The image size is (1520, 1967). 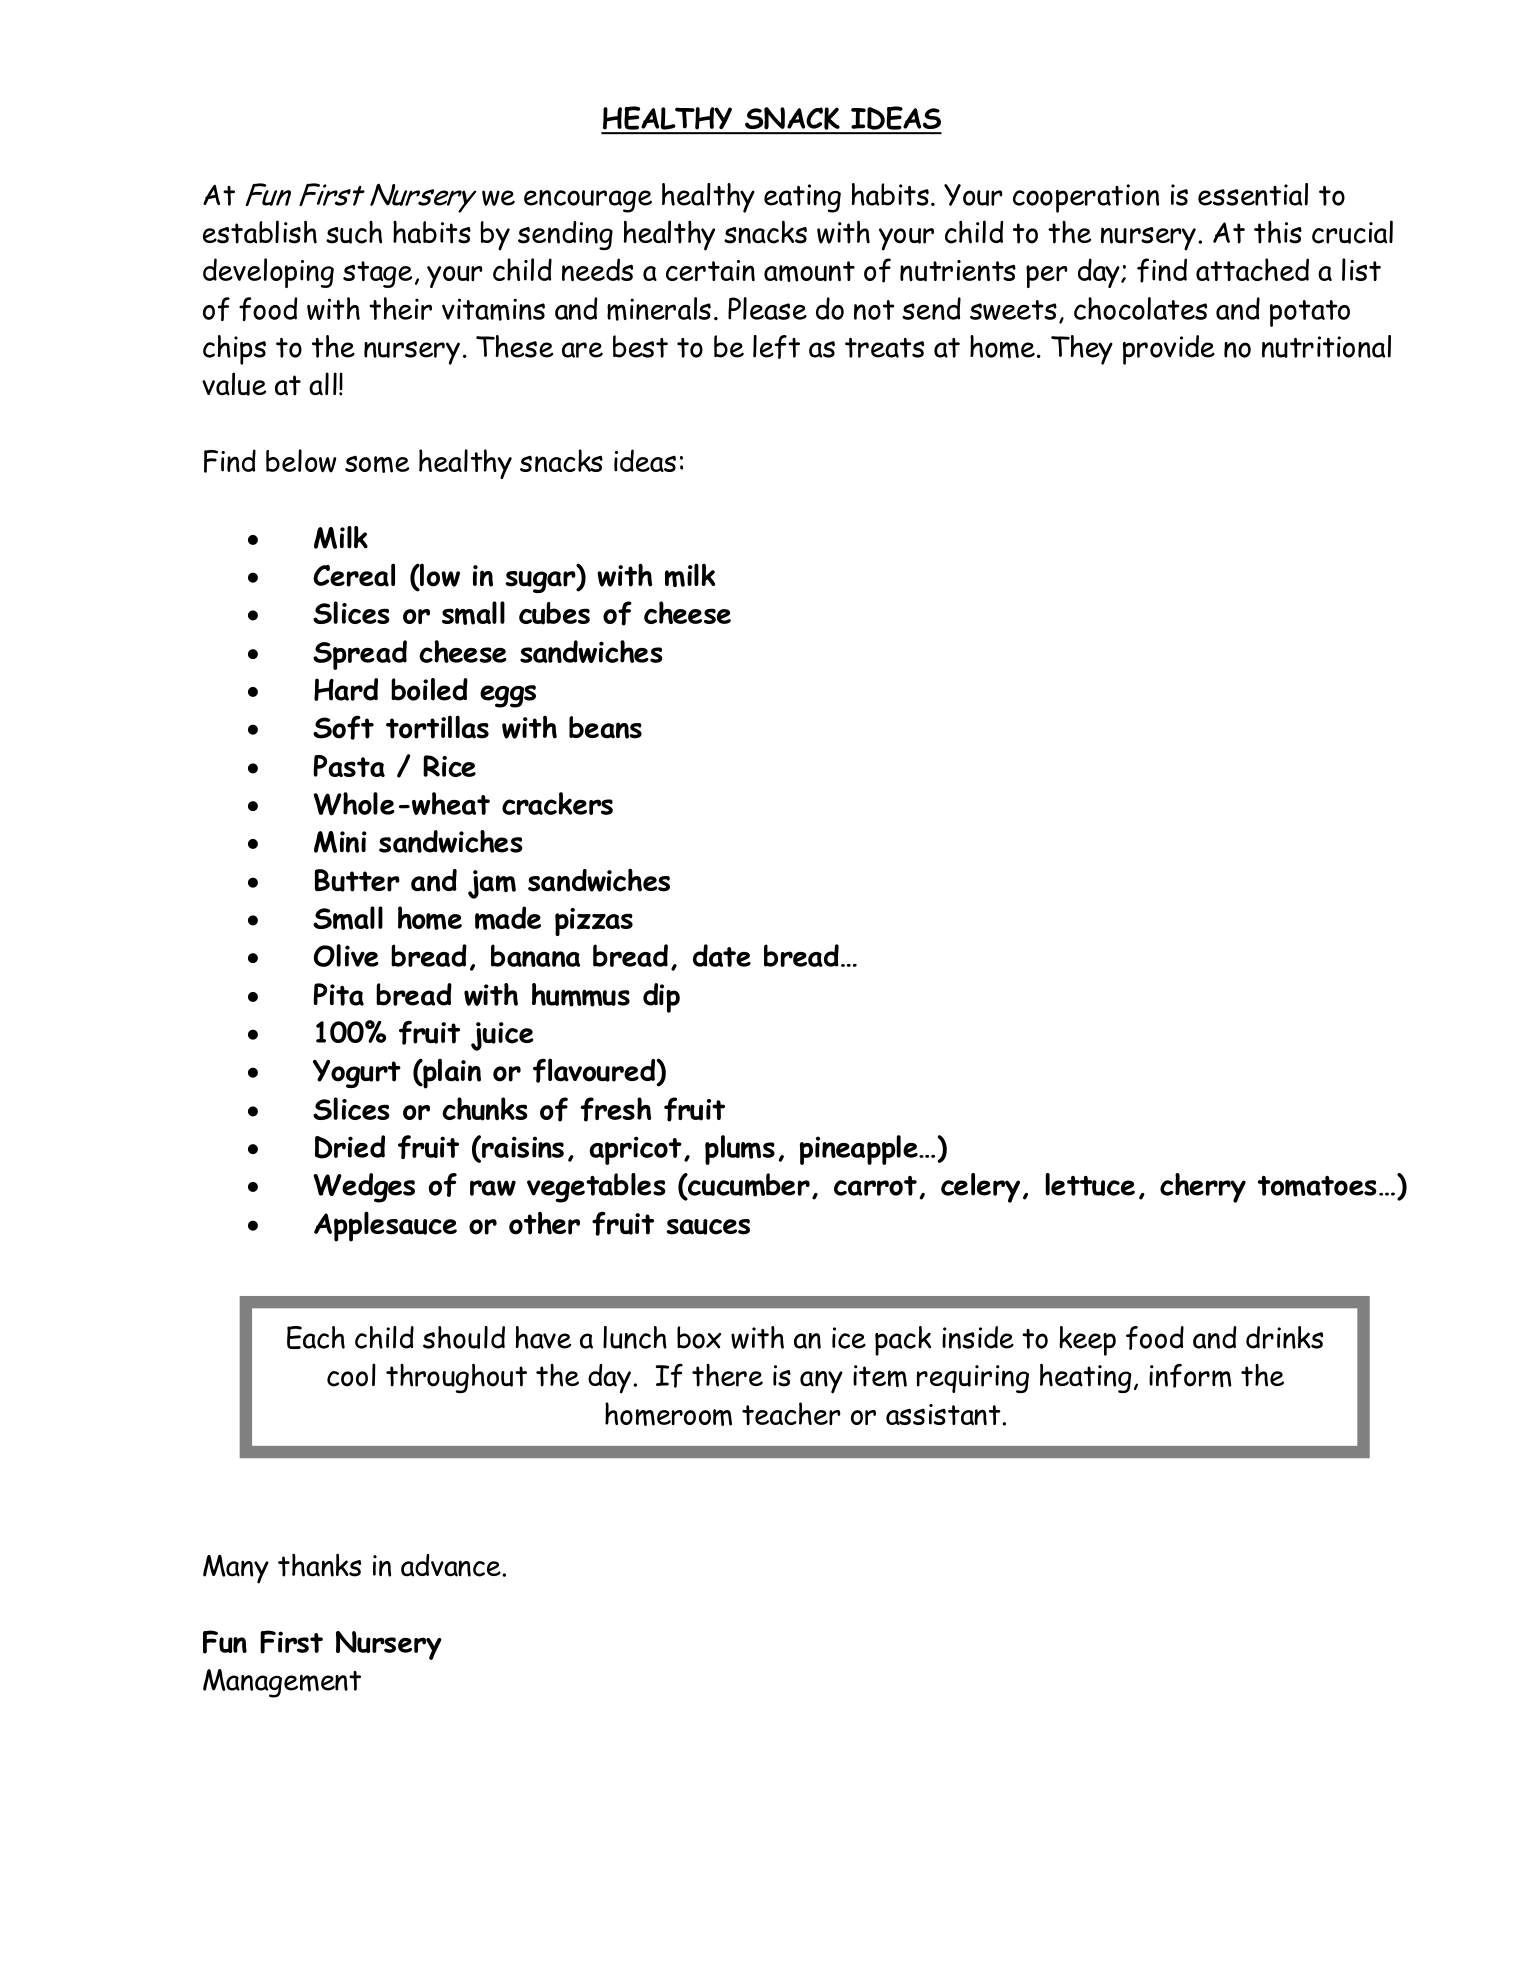 What do you see at coordinates (364, 1188) in the image?
I see `Wedges` at bounding box center [364, 1188].
